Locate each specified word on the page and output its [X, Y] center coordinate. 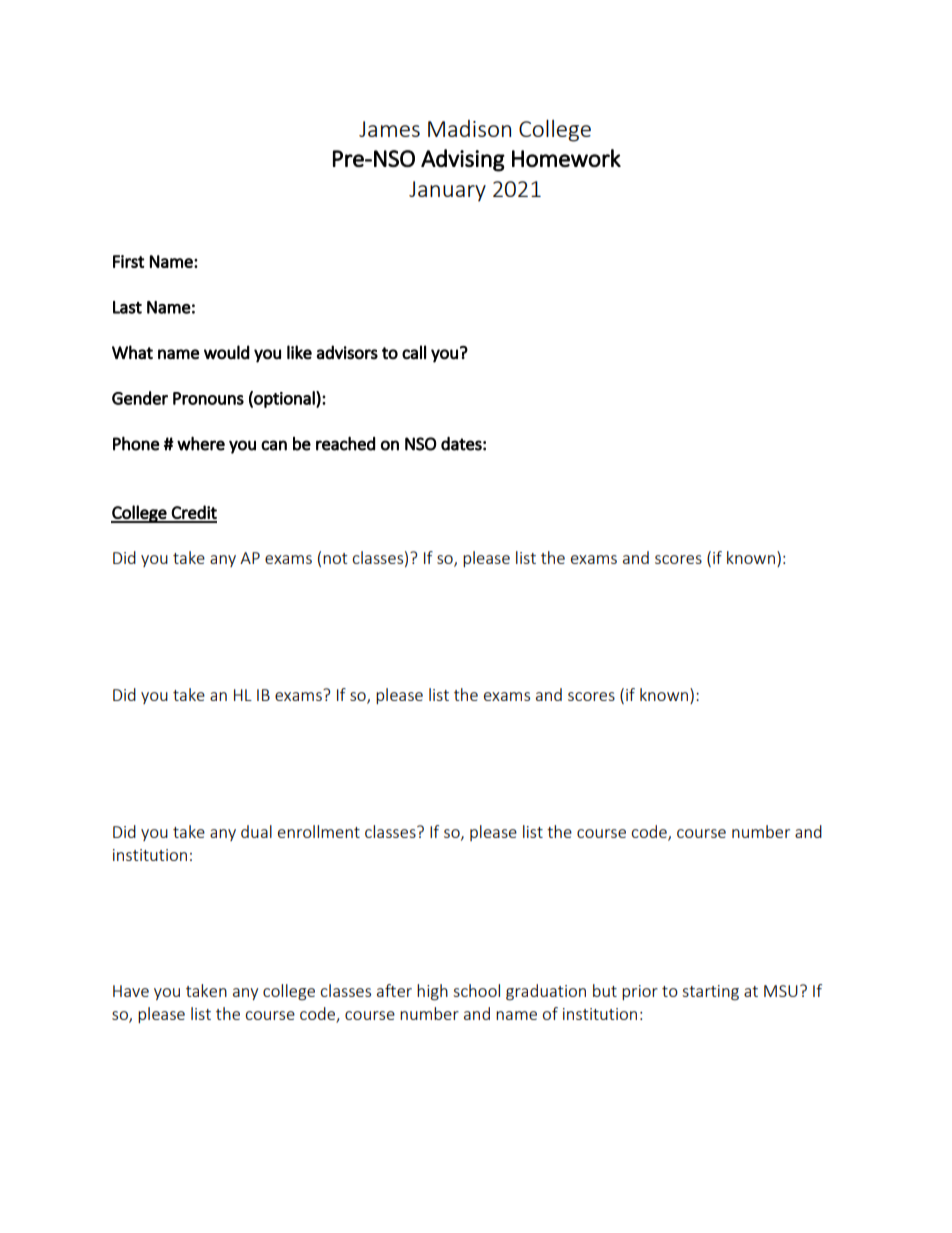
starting [710, 993]
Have [131, 991]
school [476, 990]
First [129, 261]
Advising [463, 160]
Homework [566, 158]
